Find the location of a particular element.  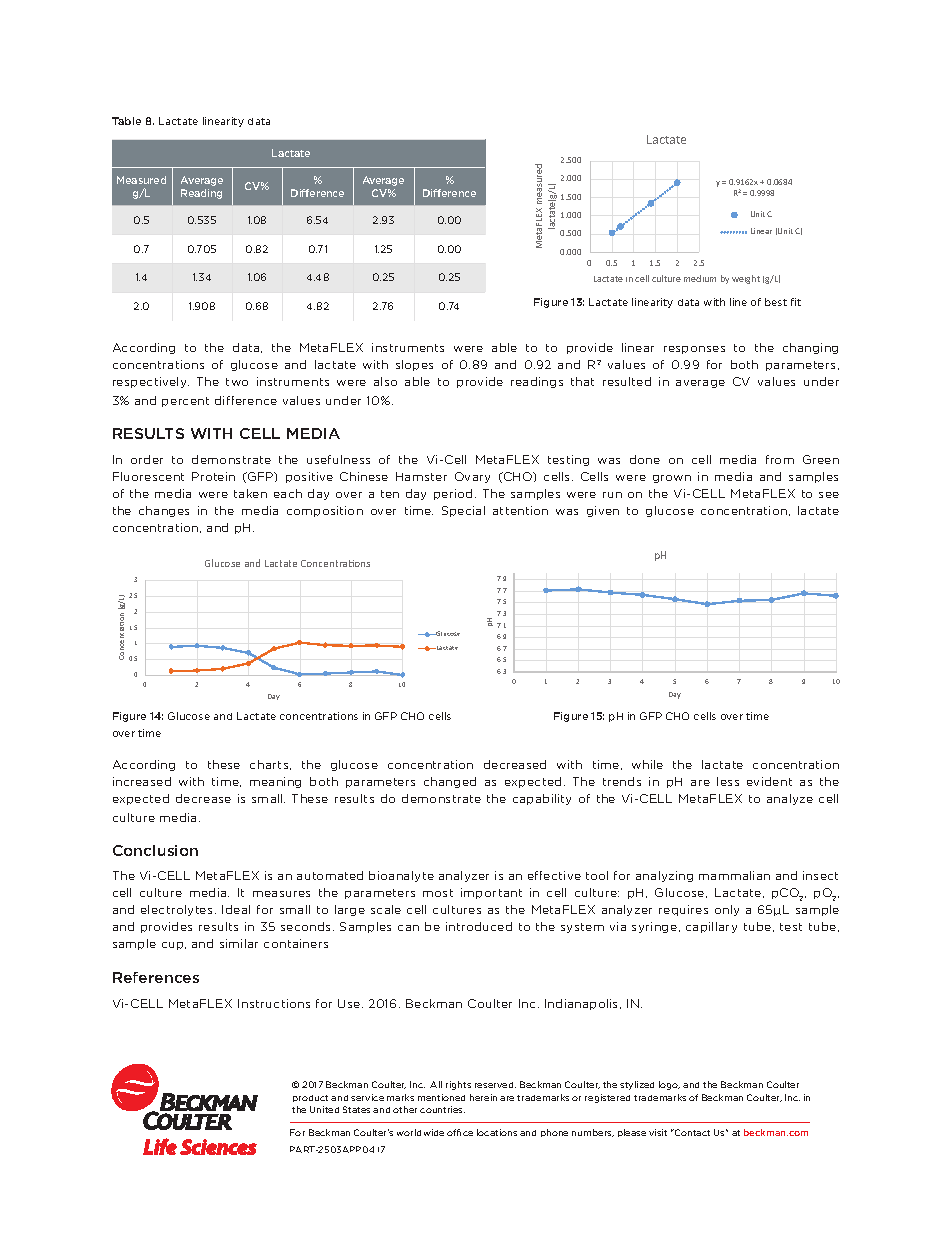

see is located at coordinates (829, 495).
